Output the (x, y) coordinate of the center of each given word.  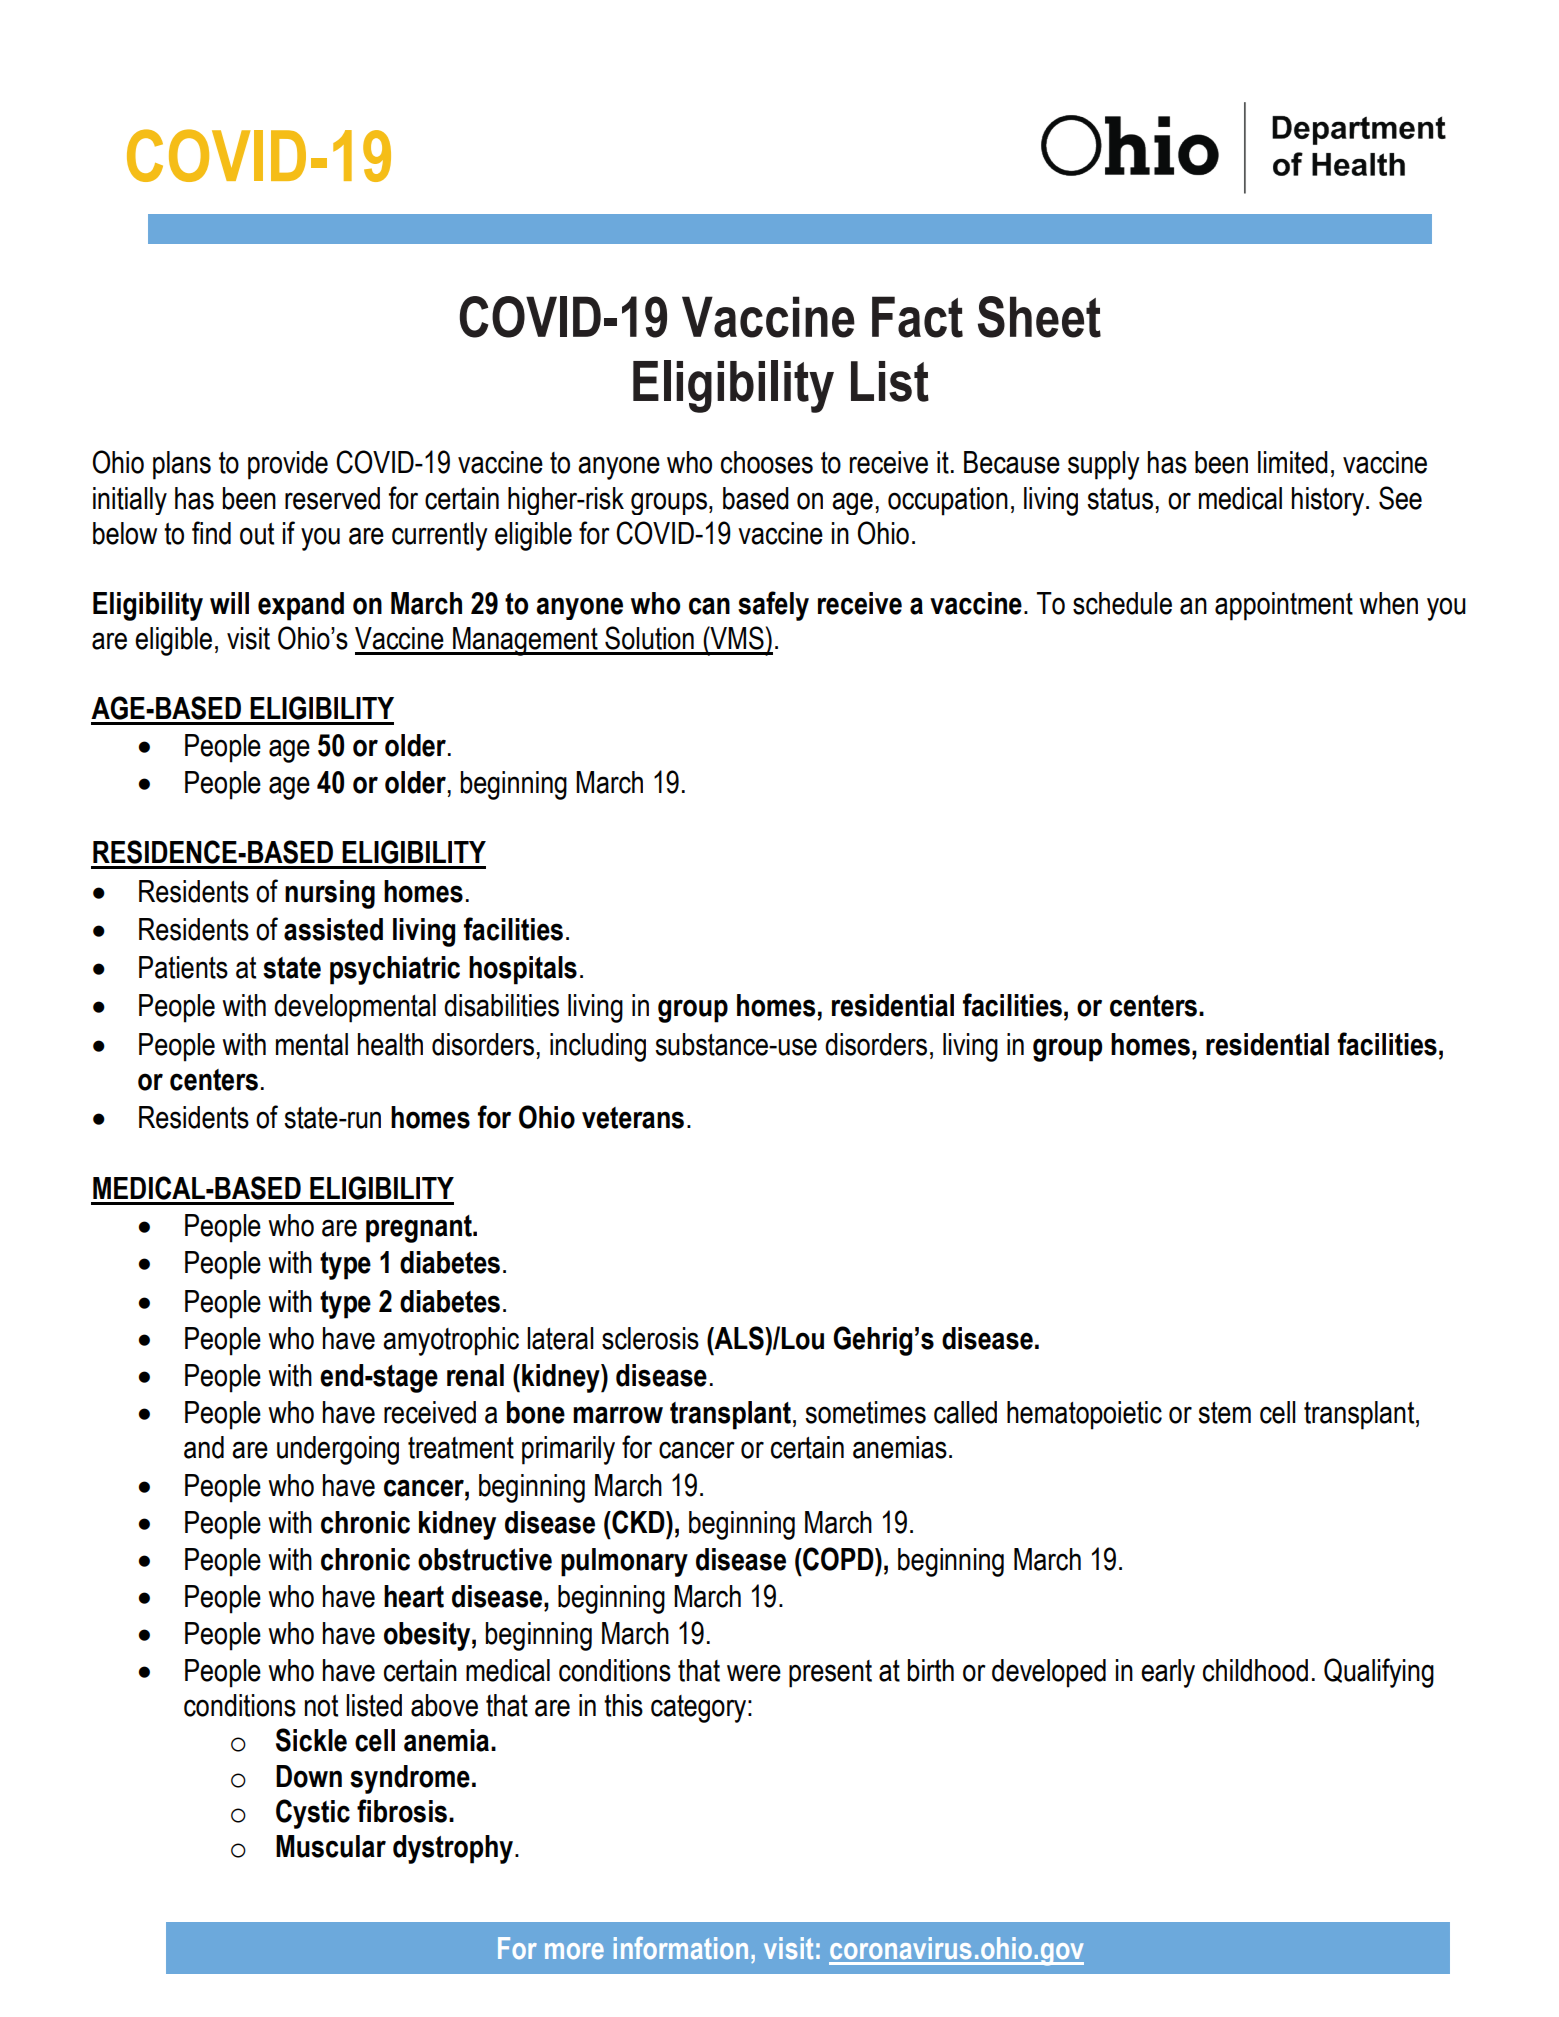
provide (288, 465)
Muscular (331, 1846)
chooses (767, 462)
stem (1224, 1413)
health (390, 1044)
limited (1293, 462)
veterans (633, 1118)
